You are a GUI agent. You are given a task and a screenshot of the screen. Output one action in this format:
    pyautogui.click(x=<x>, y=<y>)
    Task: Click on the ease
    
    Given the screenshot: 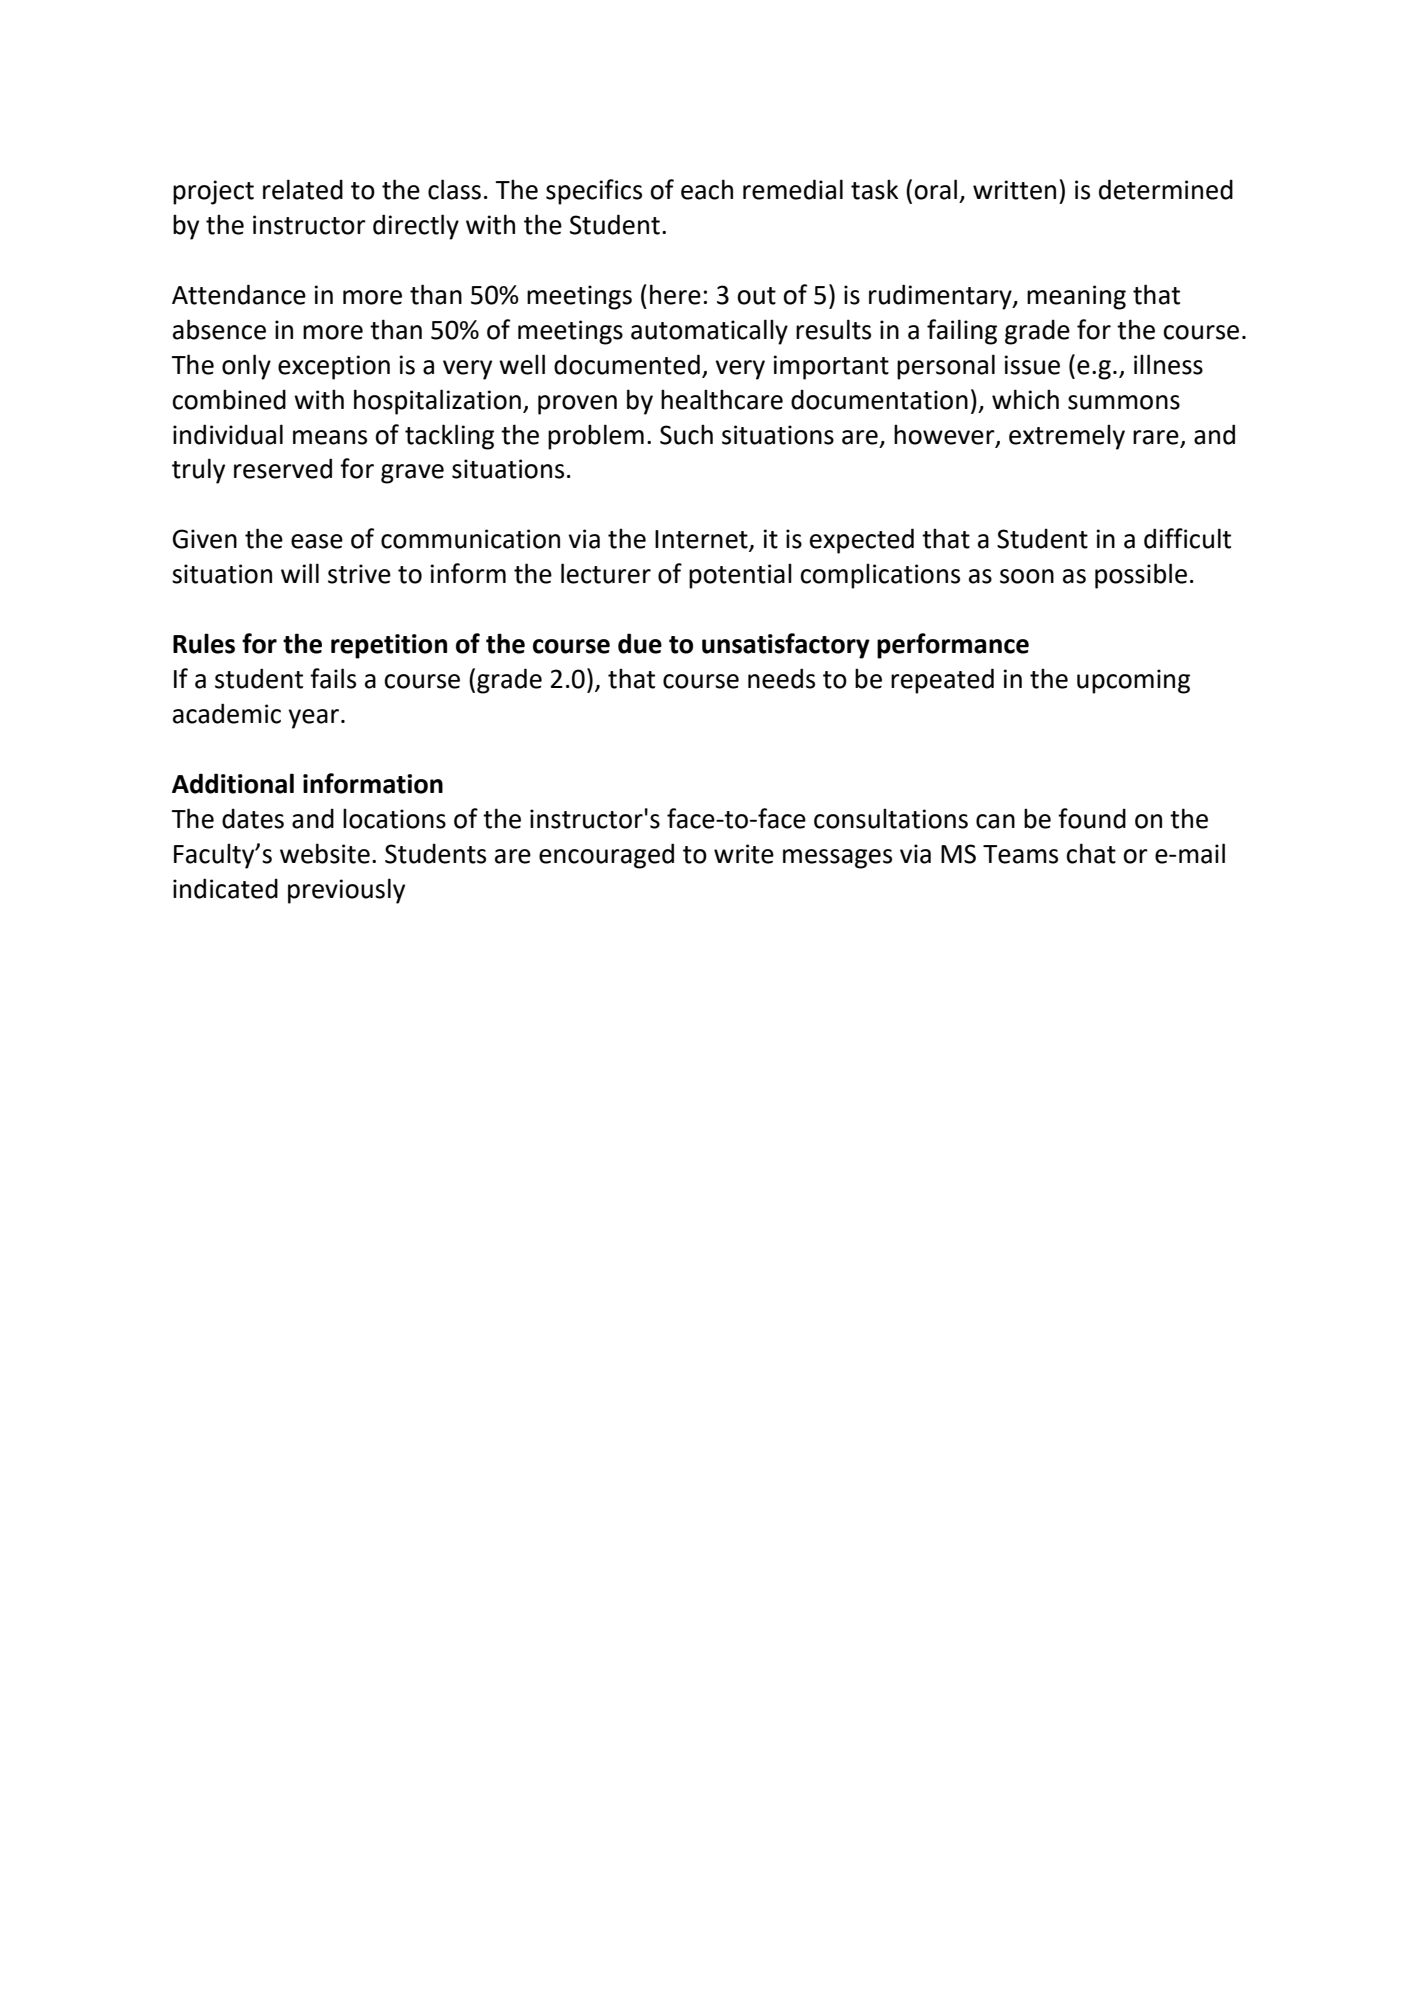 What is the action you would take?
    pyautogui.click(x=317, y=541)
